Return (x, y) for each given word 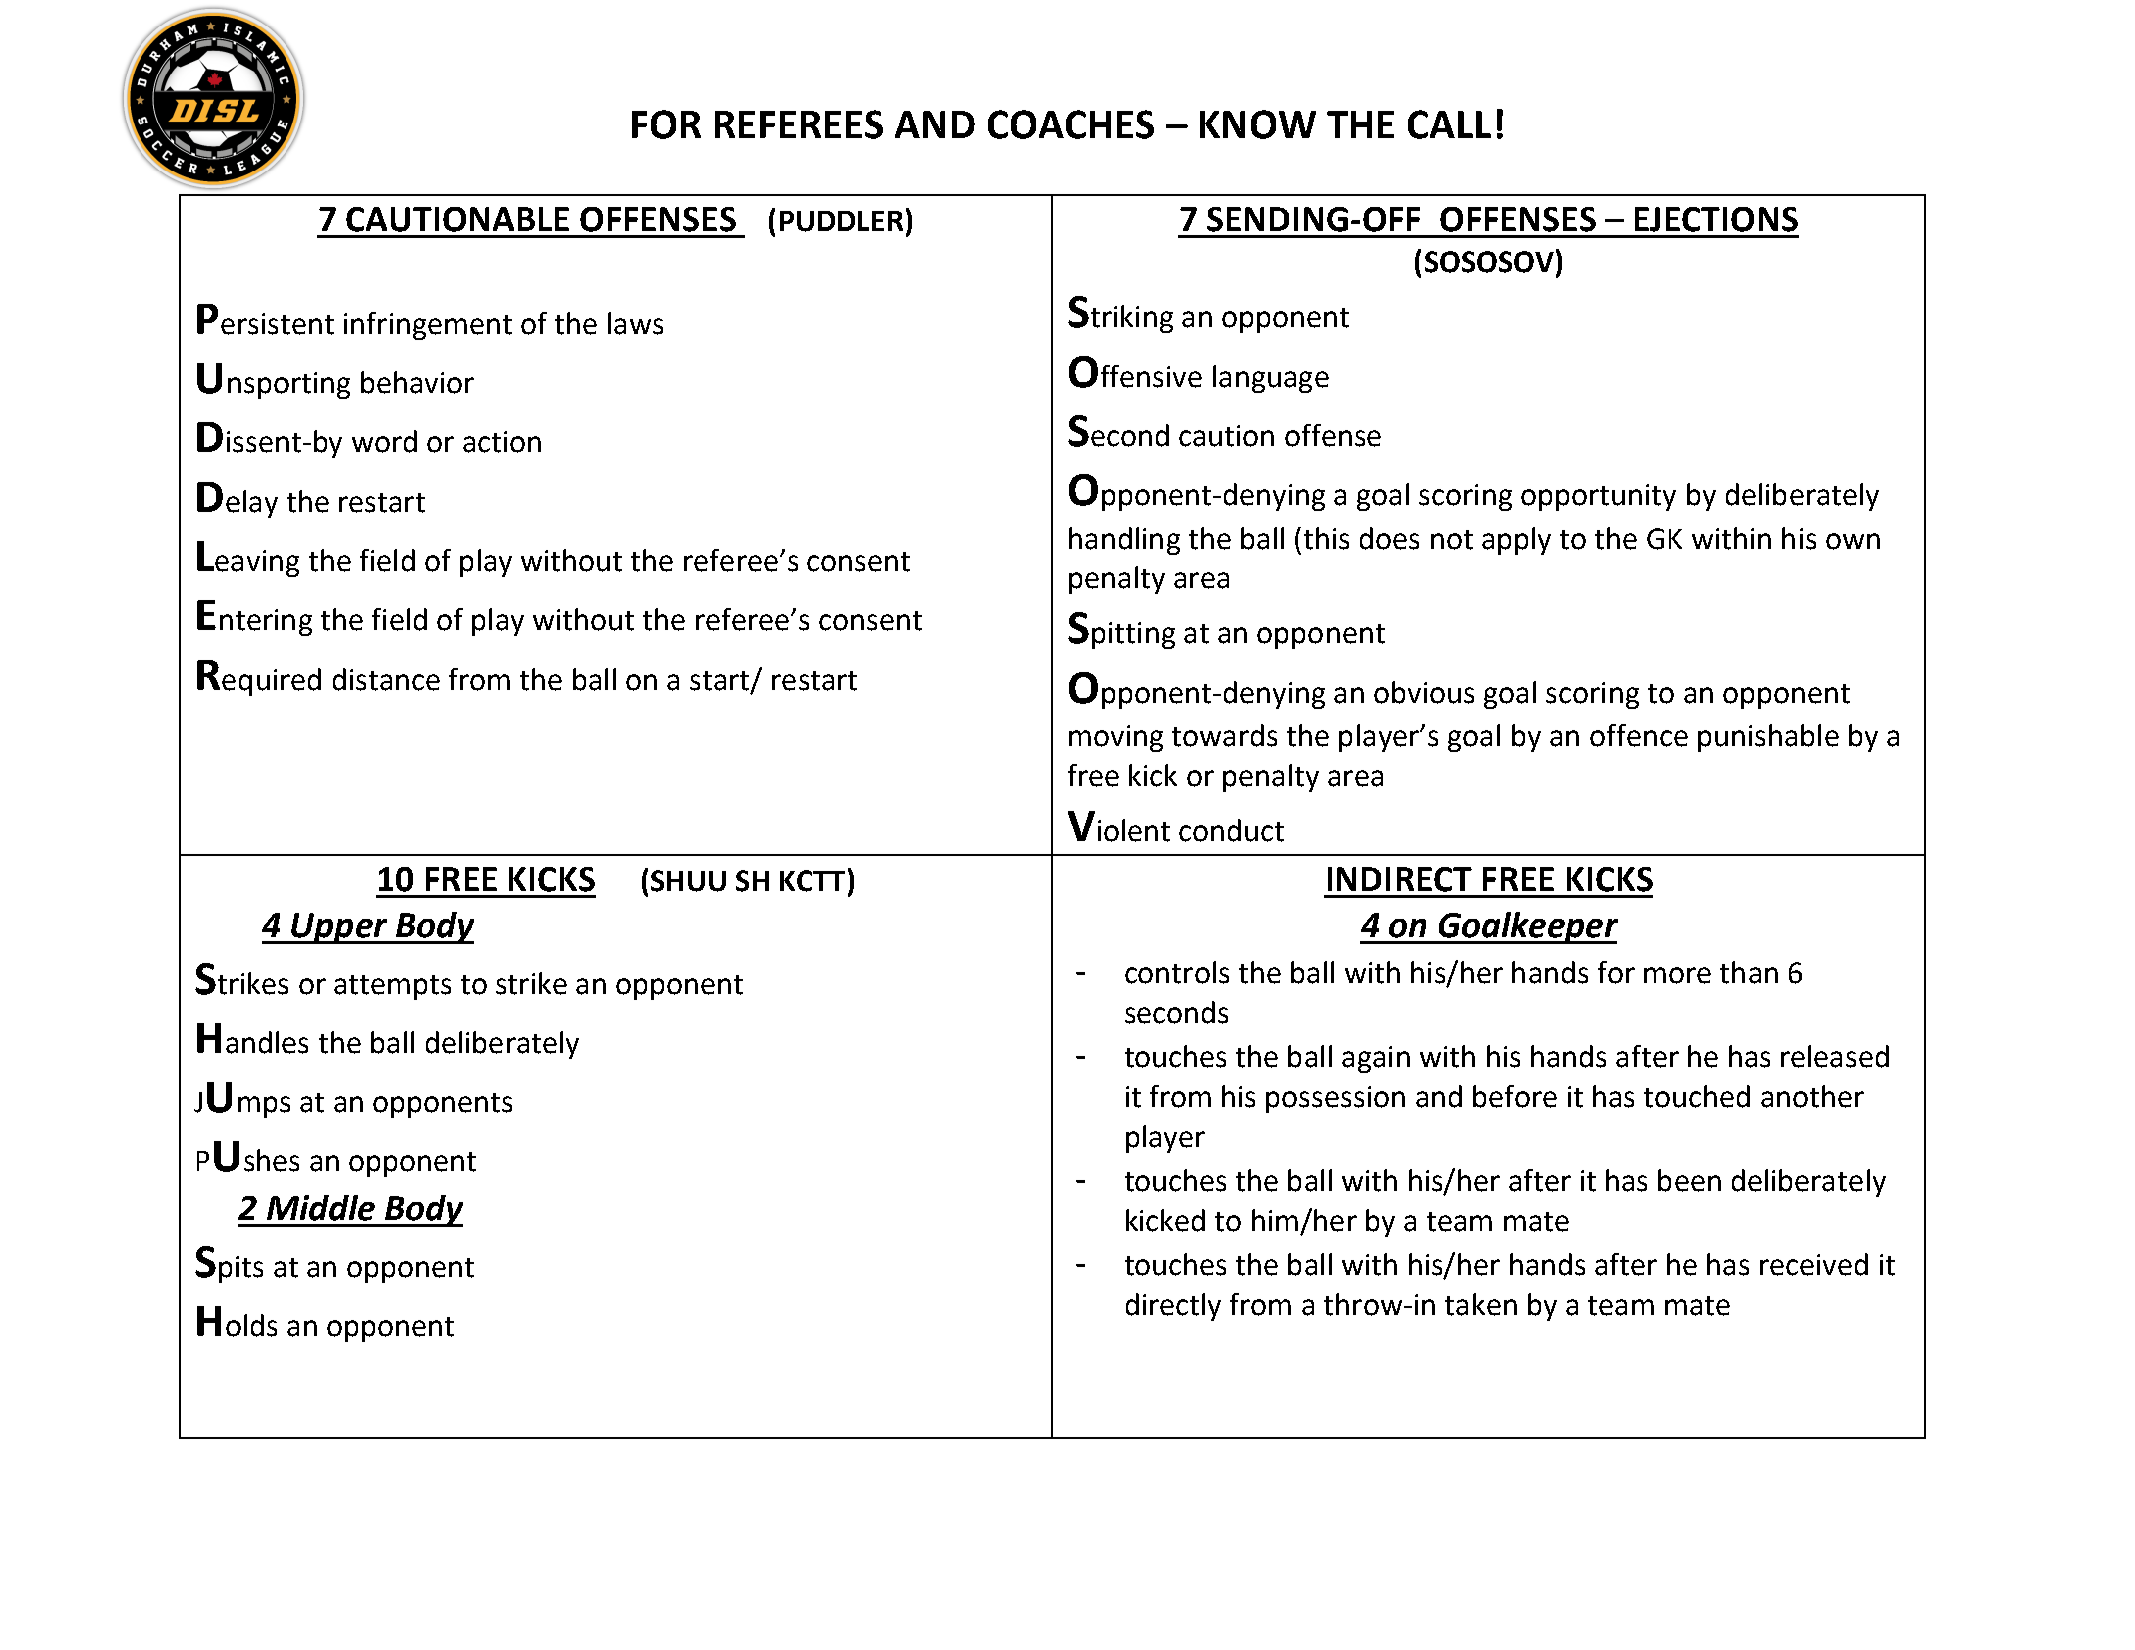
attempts (392, 987)
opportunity (1598, 497)
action (502, 442)
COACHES (1071, 124)
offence (1639, 735)
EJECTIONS (1716, 219)
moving (1116, 738)
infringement (428, 326)
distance (386, 679)
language (1271, 379)
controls (1177, 972)
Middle (321, 1208)
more (1677, 975)
